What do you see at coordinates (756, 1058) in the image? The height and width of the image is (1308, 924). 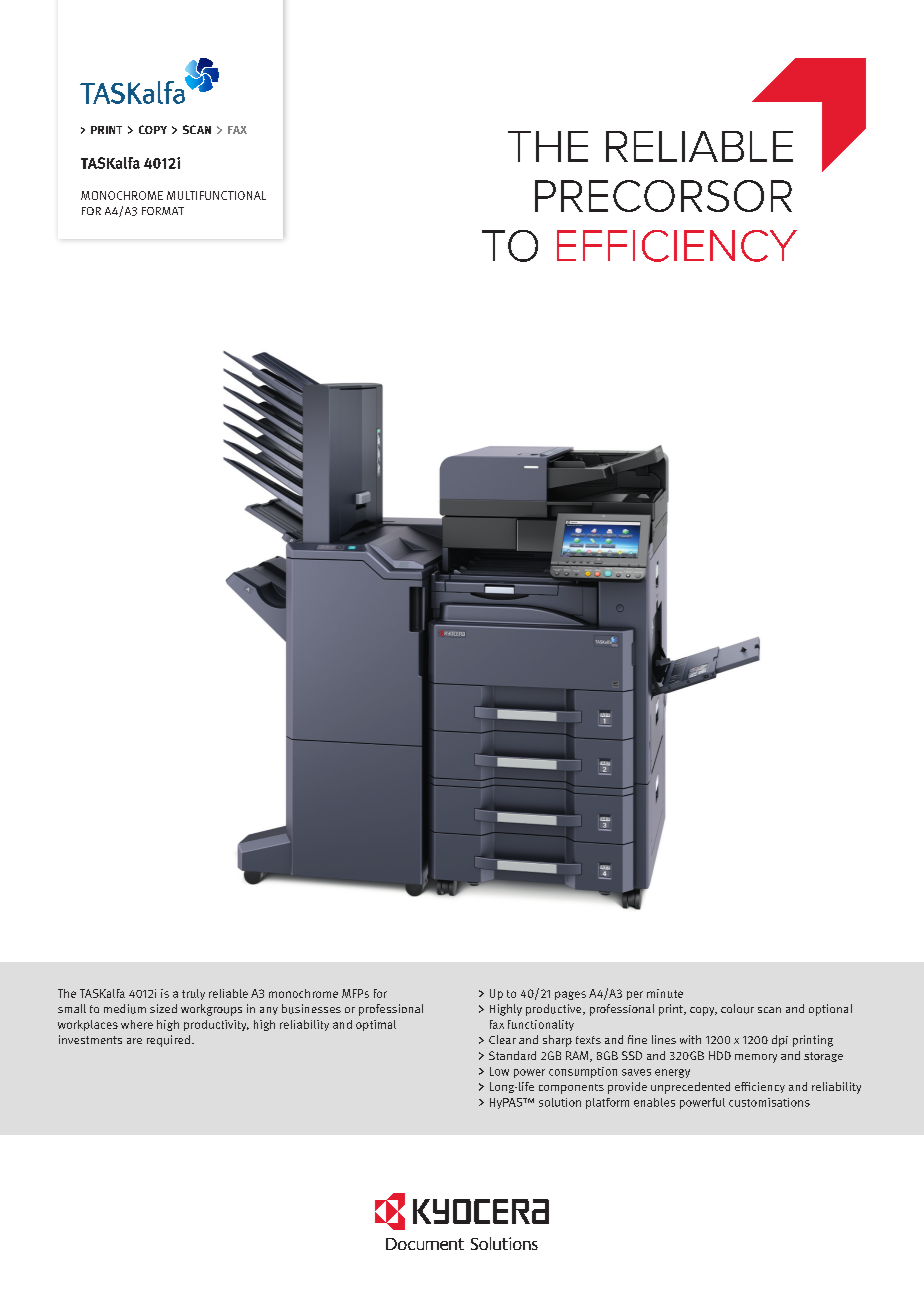 I see `memory` at bounding box center [756, 1058].
